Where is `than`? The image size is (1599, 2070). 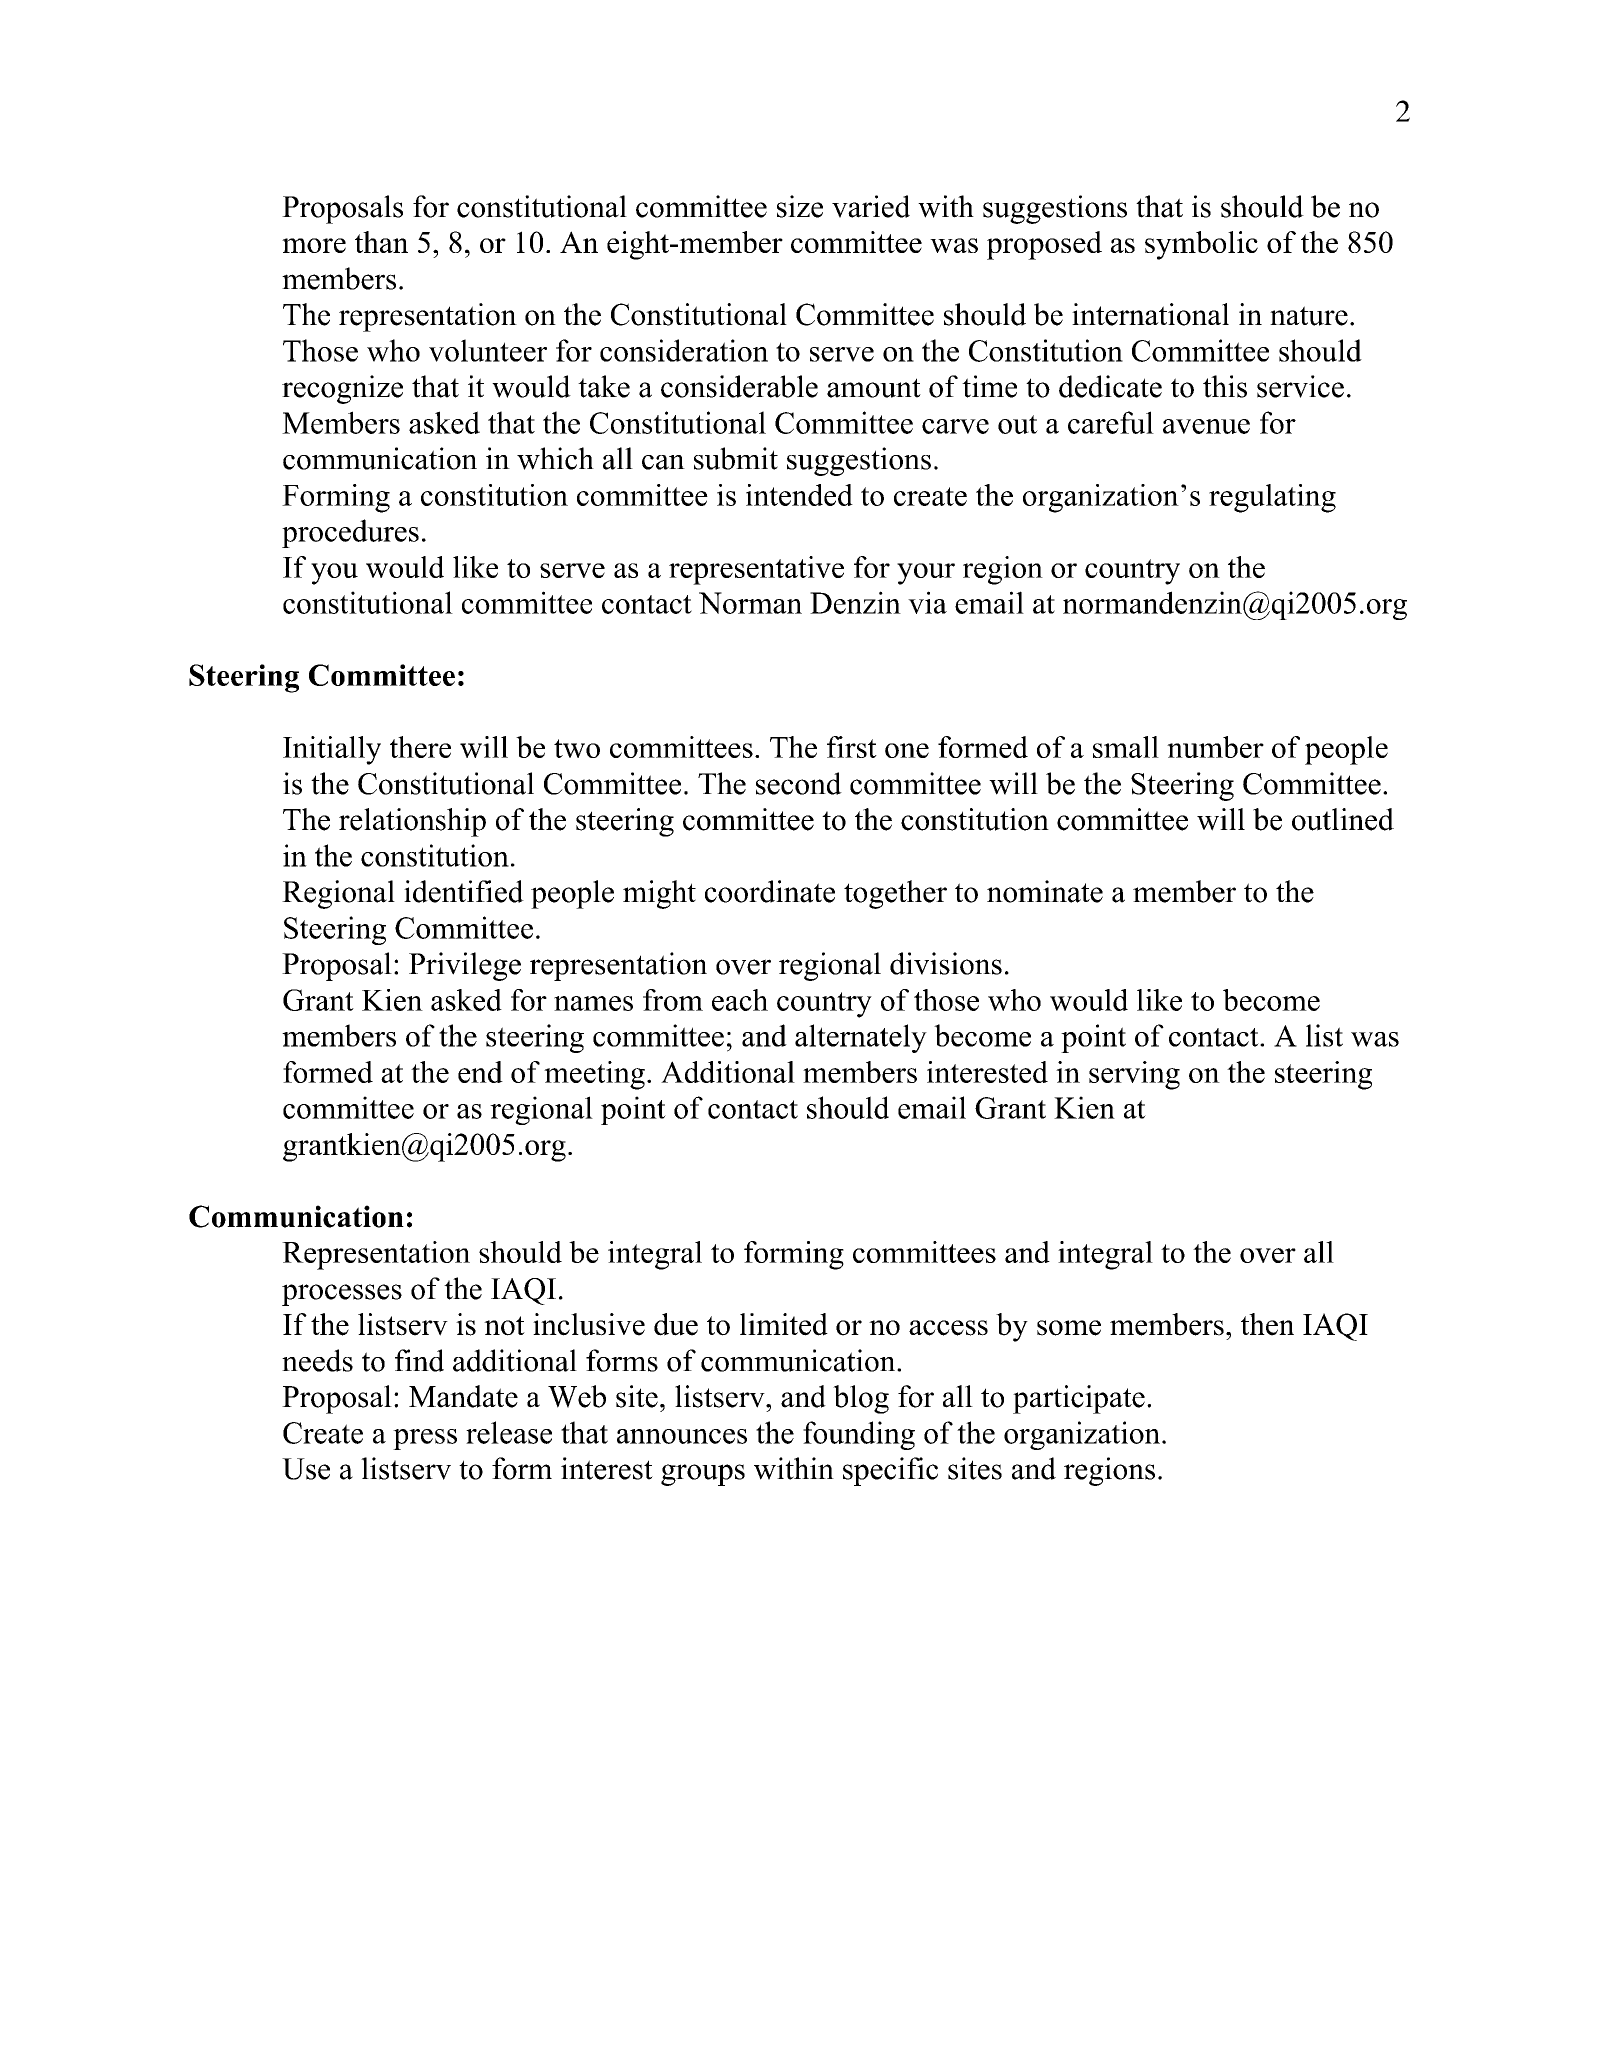 than is located at coordinates (381, 242).
